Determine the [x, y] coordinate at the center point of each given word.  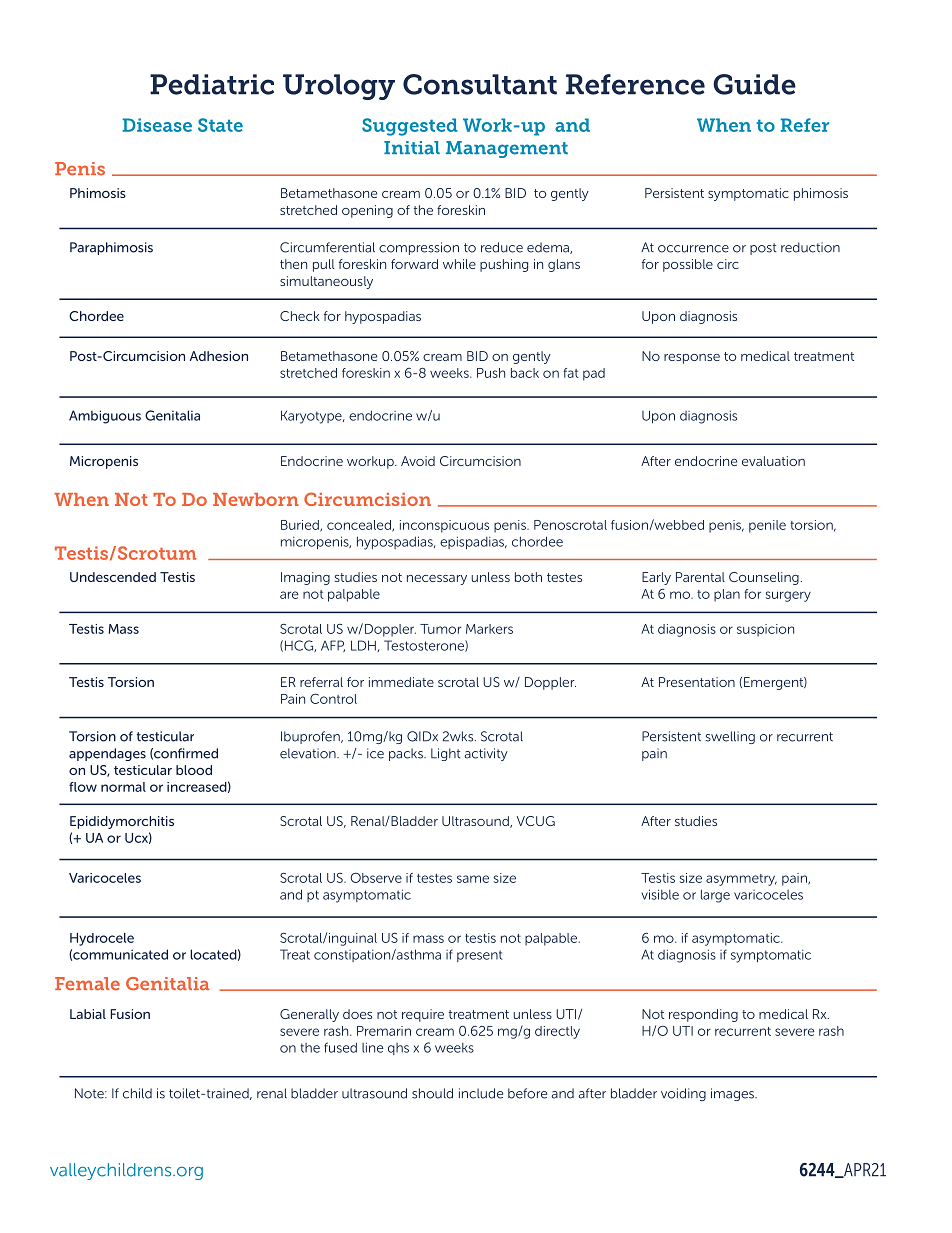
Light [446, 754]
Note [90, 1093]
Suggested [410, 127]
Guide [754, 84]
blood [194, 770]
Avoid [418, 461]
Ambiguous [105, 417]
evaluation [773, 461]
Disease [157, 125]
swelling [730, 737]
